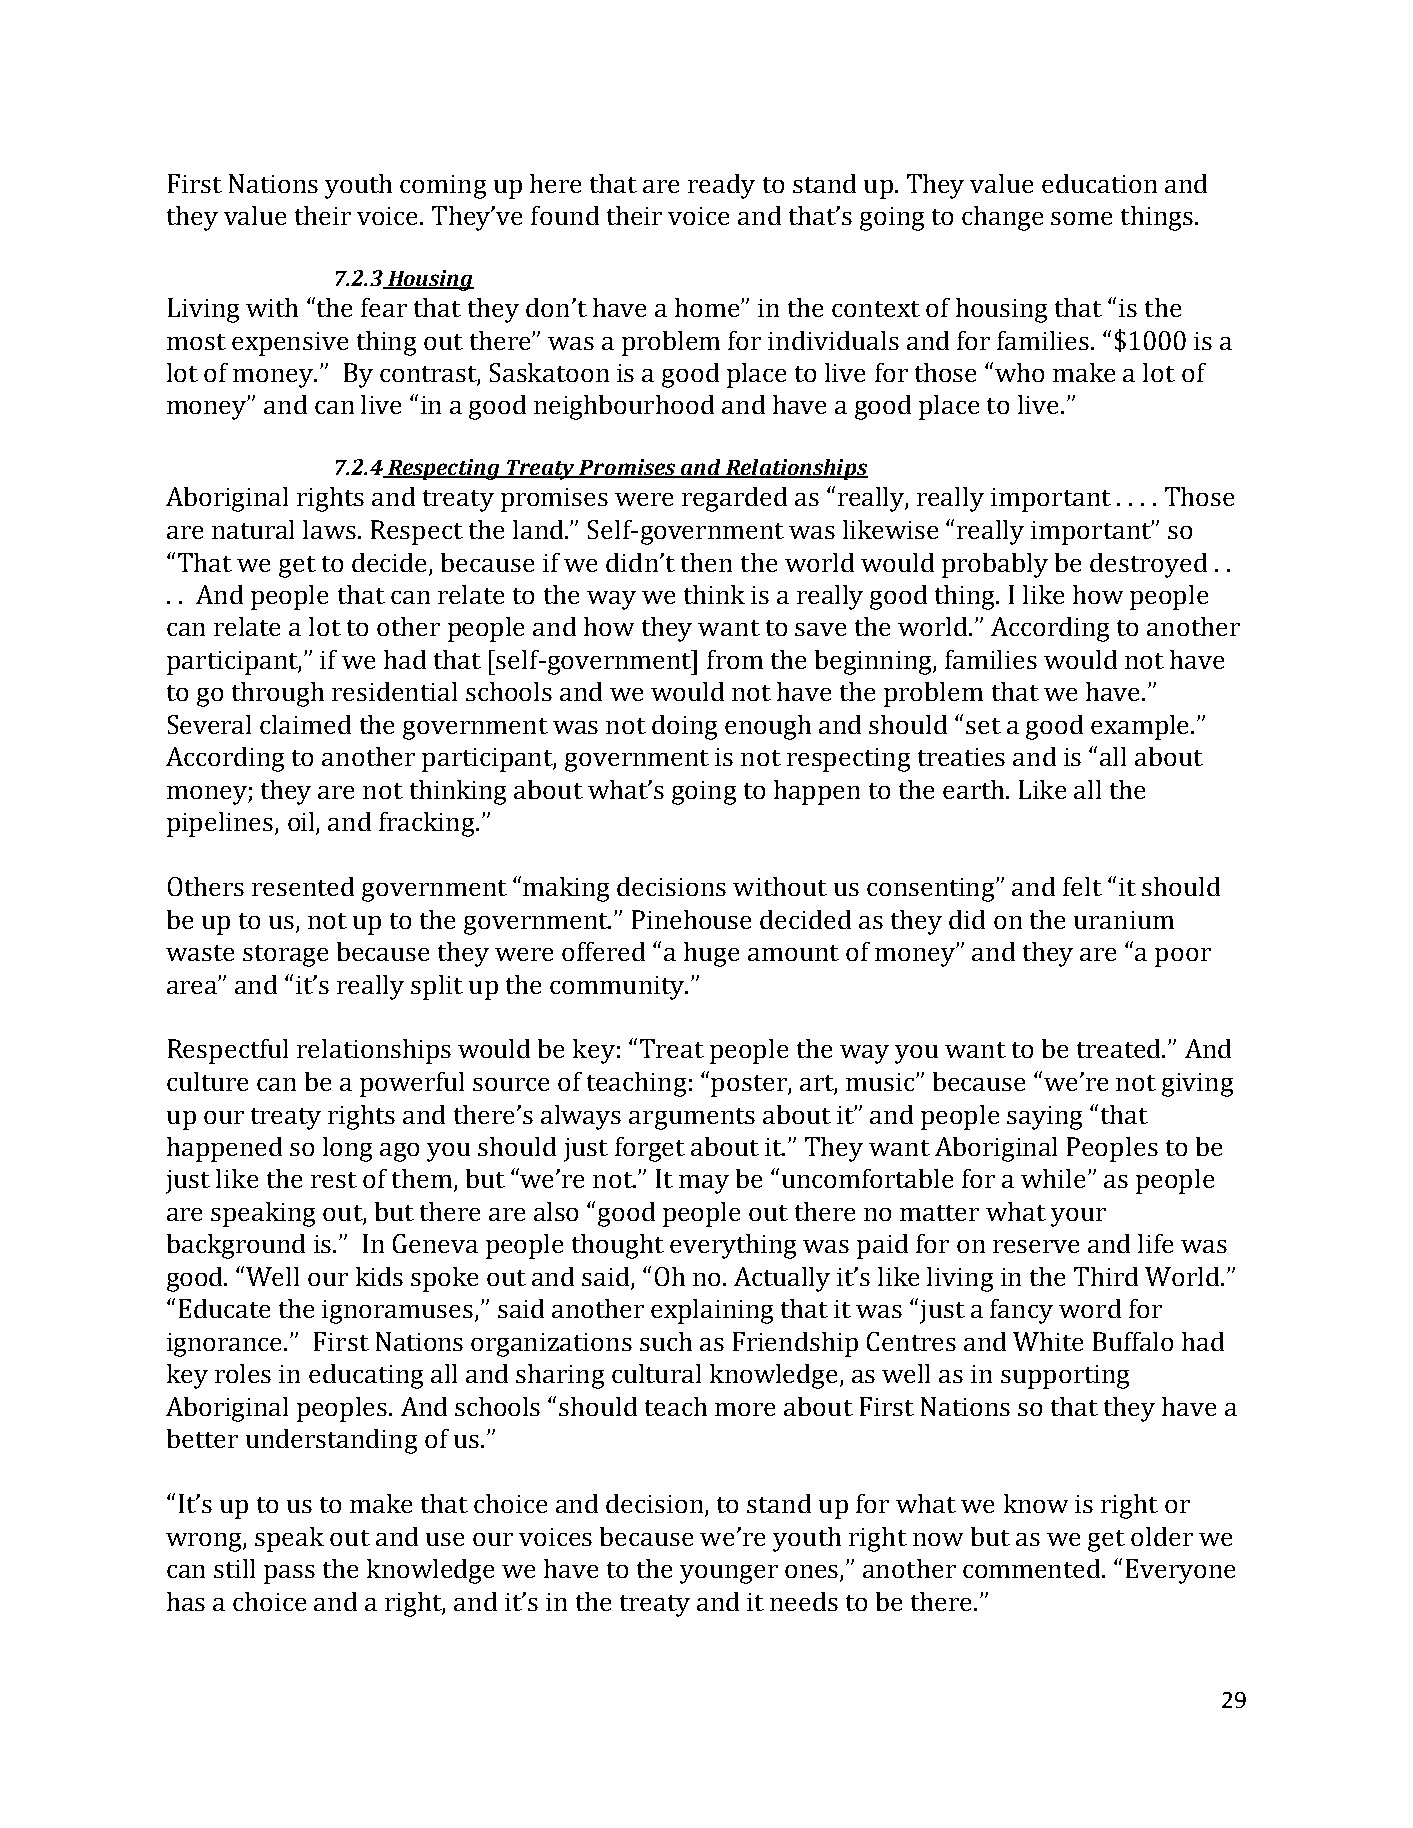  I want to click on fear, so click(384, 307).
